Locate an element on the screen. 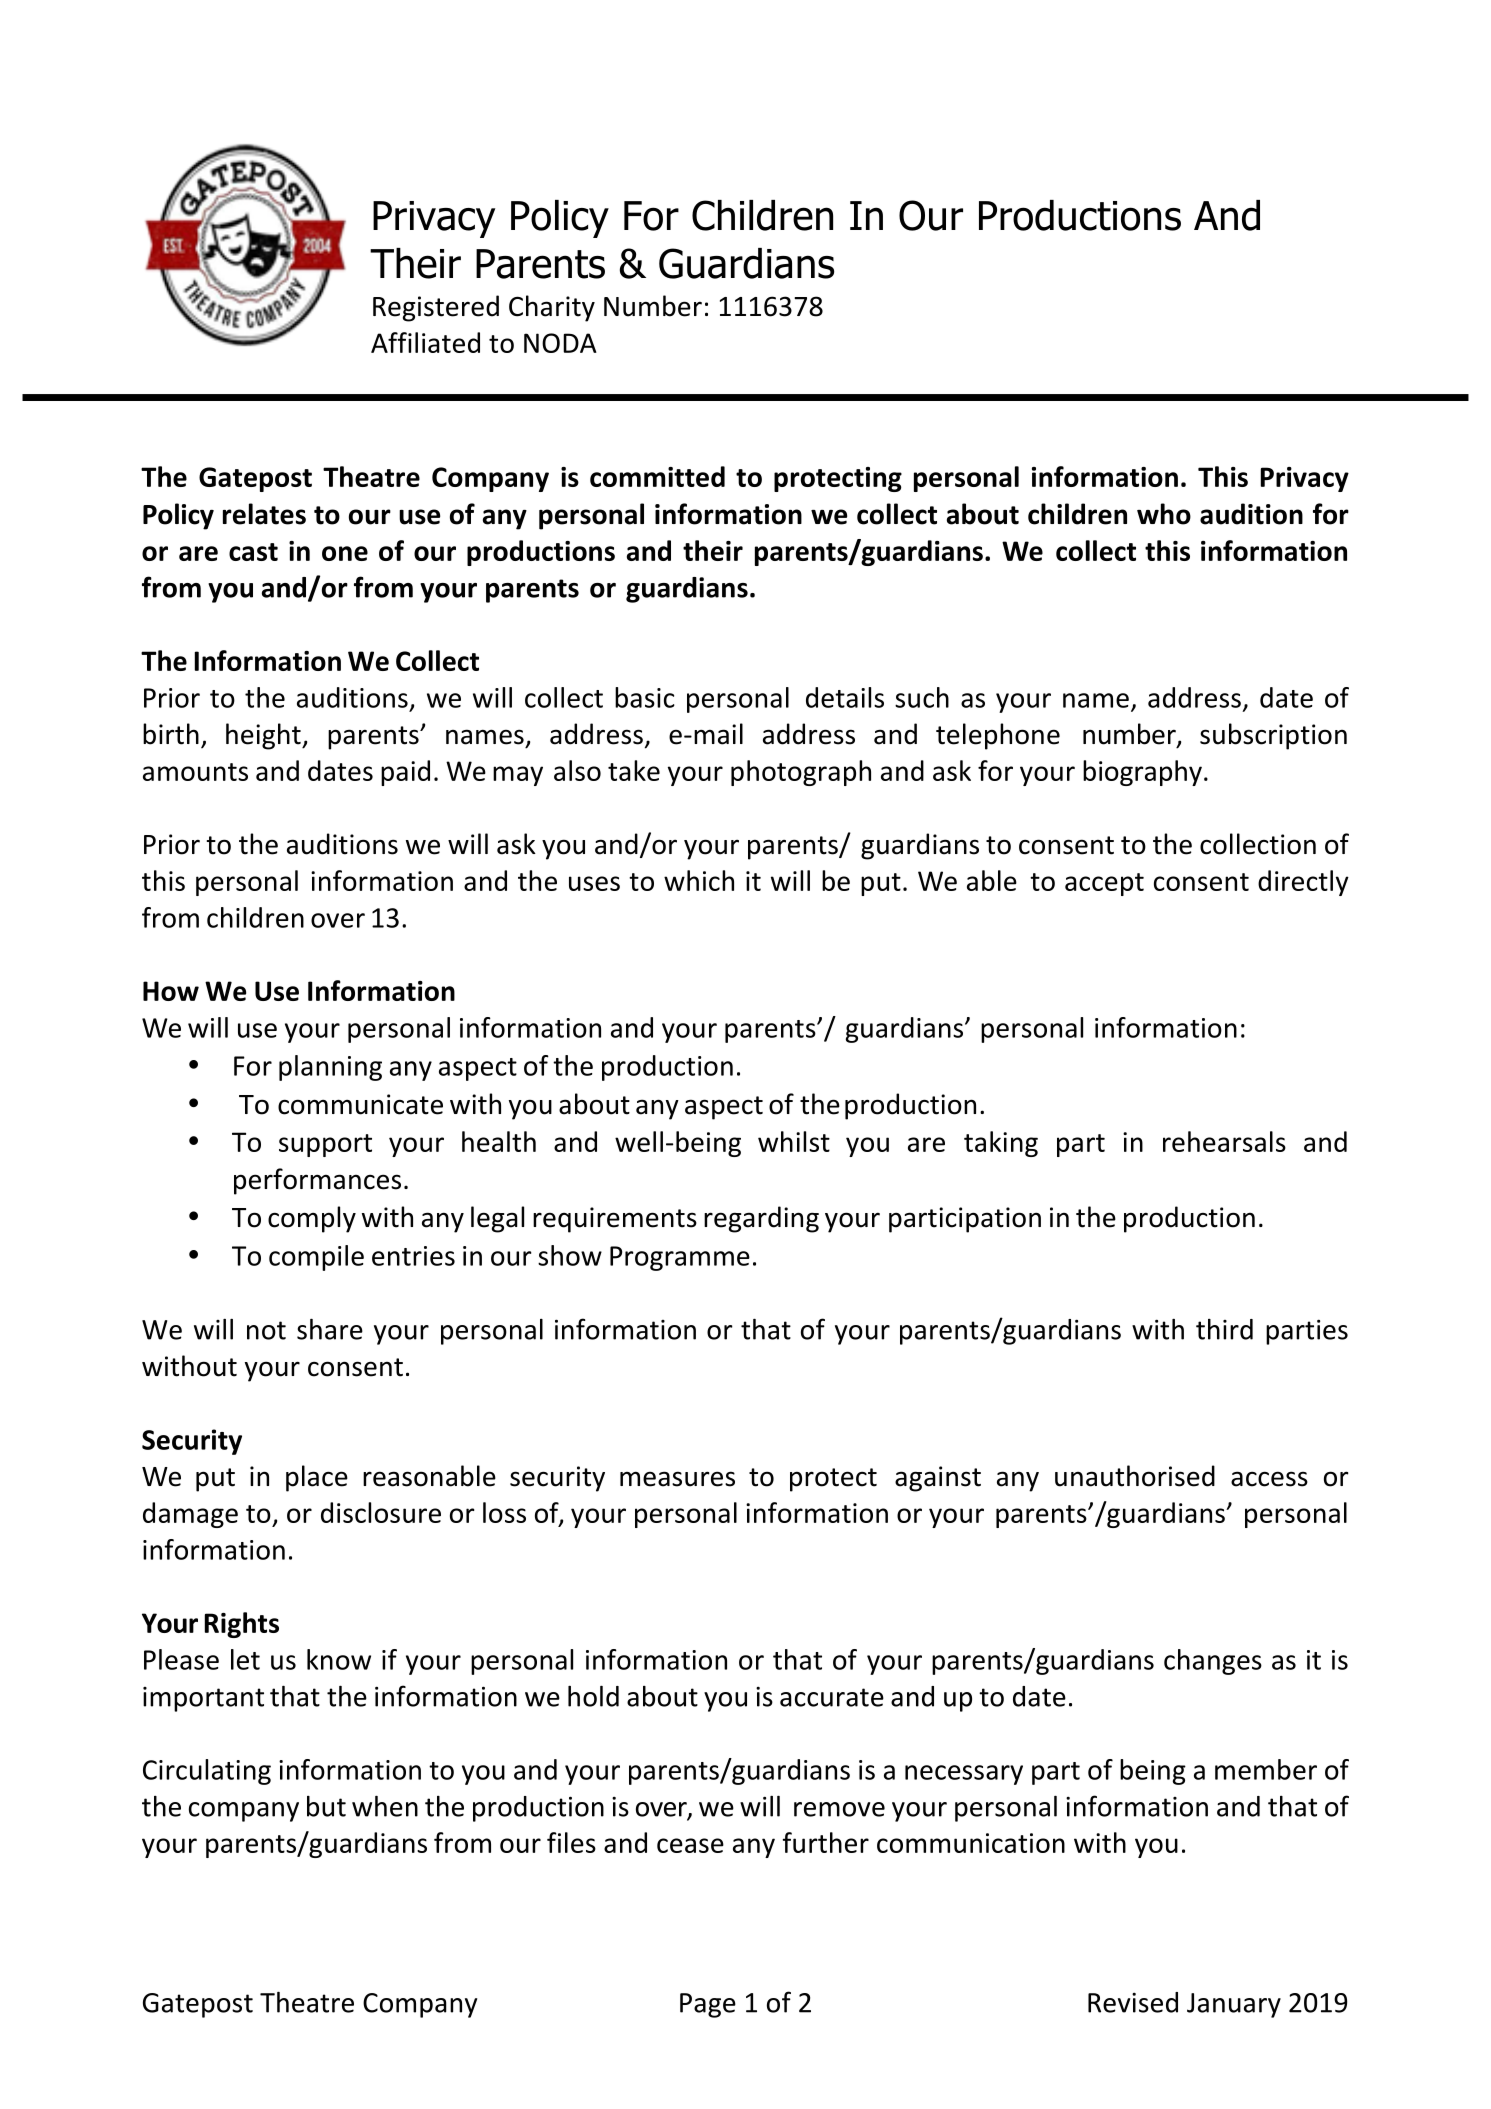 This screenshot has width=1491, height=2109. photograph is located at coordinates (801, 773).
